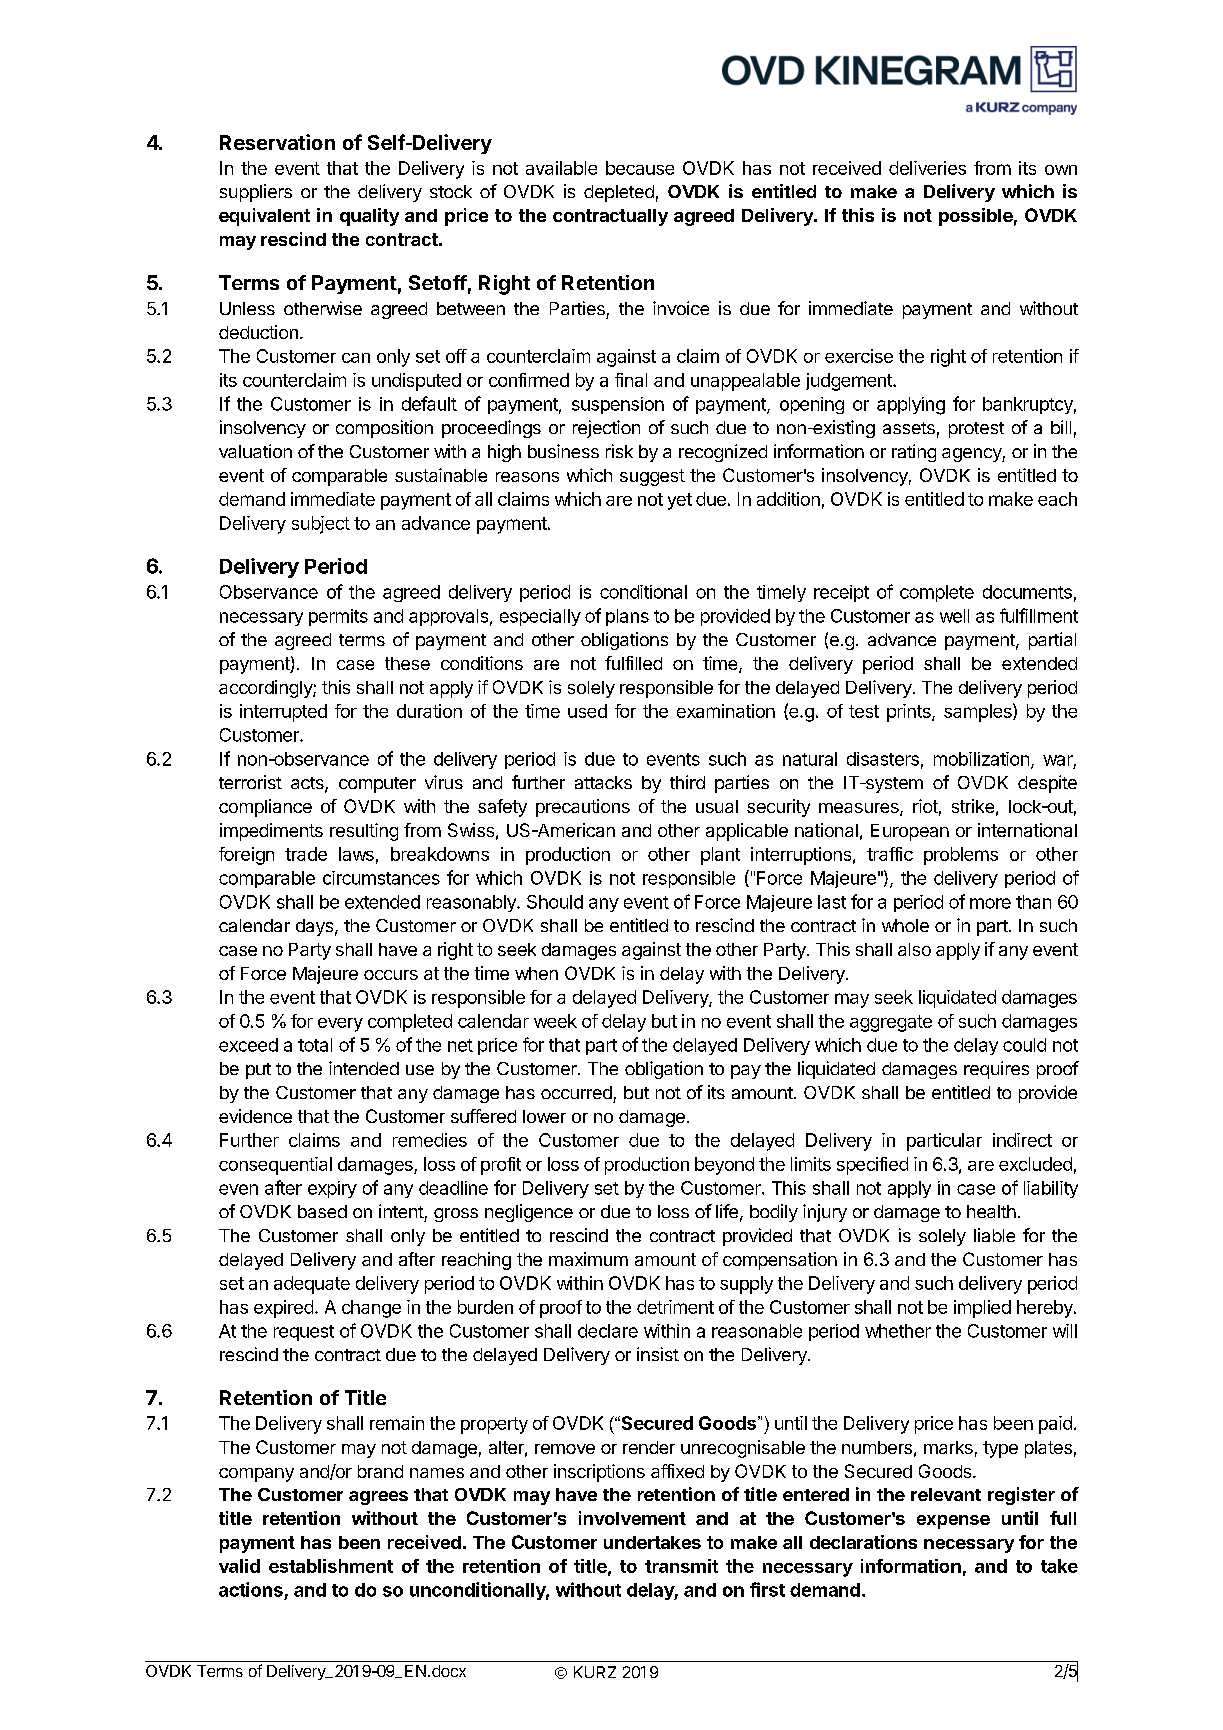 Image resolution: width=1223 pixels, height=1730 pixels. I want to click on deliveries, so click(927, 168).
